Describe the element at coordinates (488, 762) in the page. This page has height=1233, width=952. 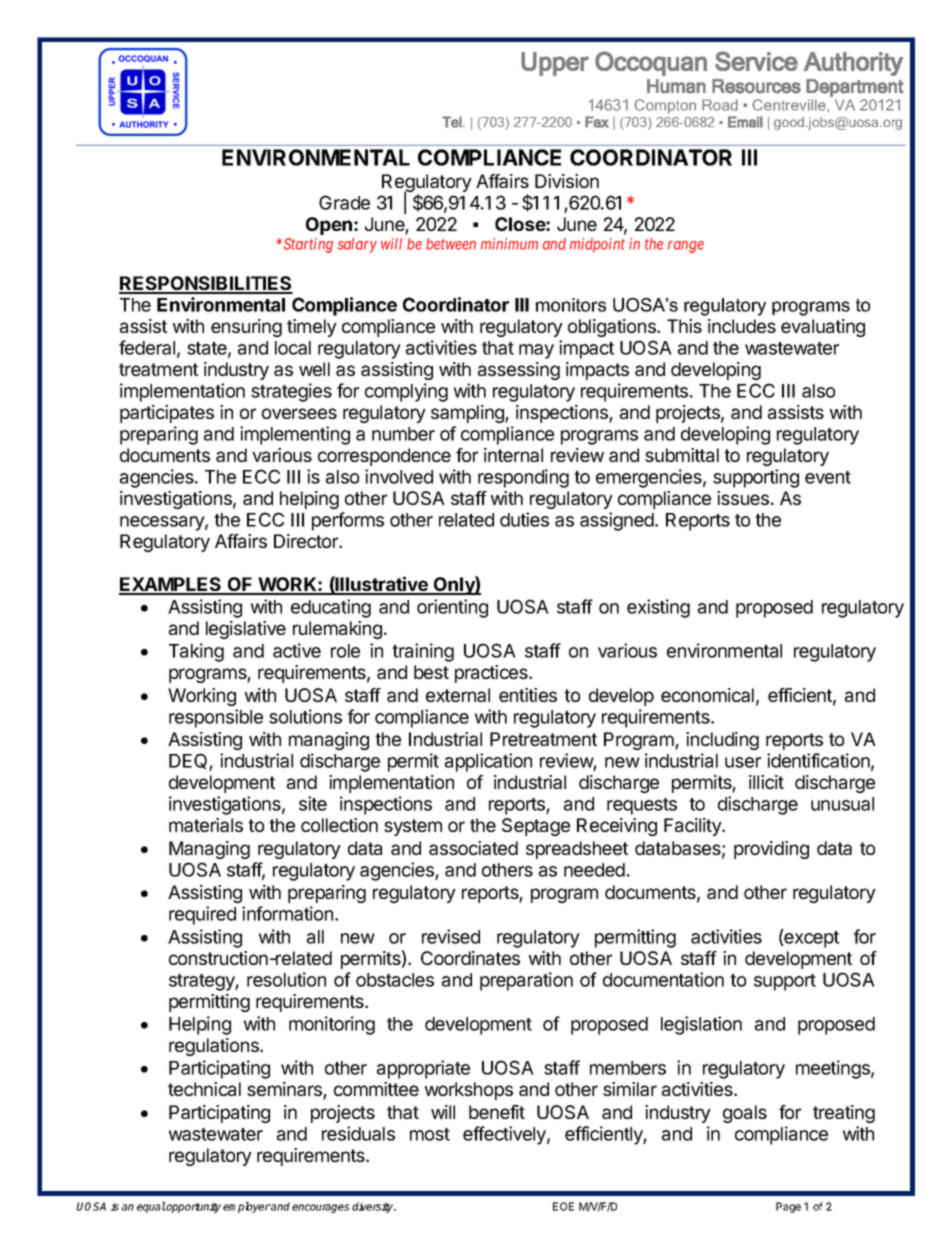
I see `application` at that location.
